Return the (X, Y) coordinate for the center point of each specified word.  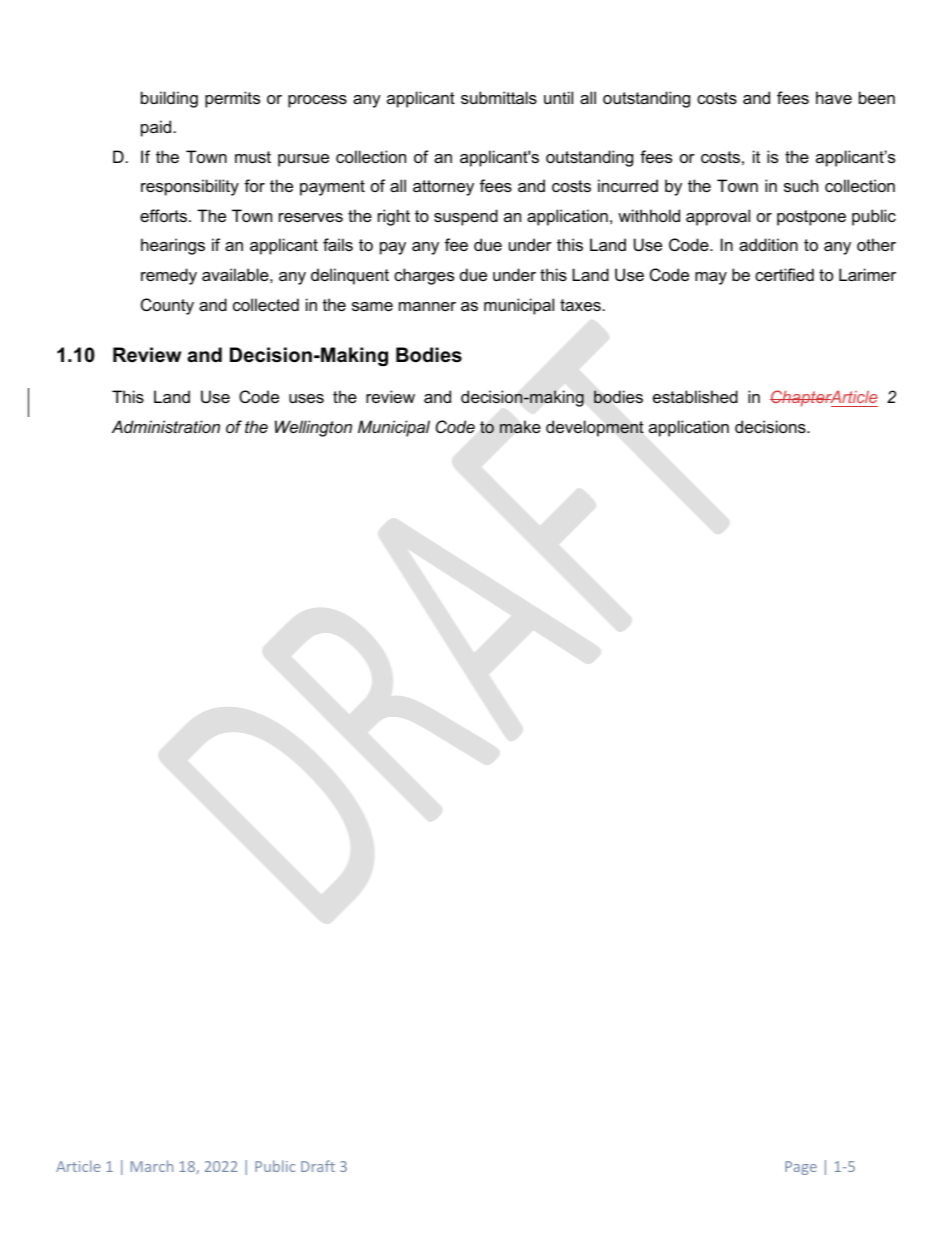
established (695, 396)
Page (801, 1168)
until (558, 97)
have (834, 97)
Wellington (313, 428)
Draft (318, 1166)
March (152, 1166)
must (253, 157)
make (520, 426)
